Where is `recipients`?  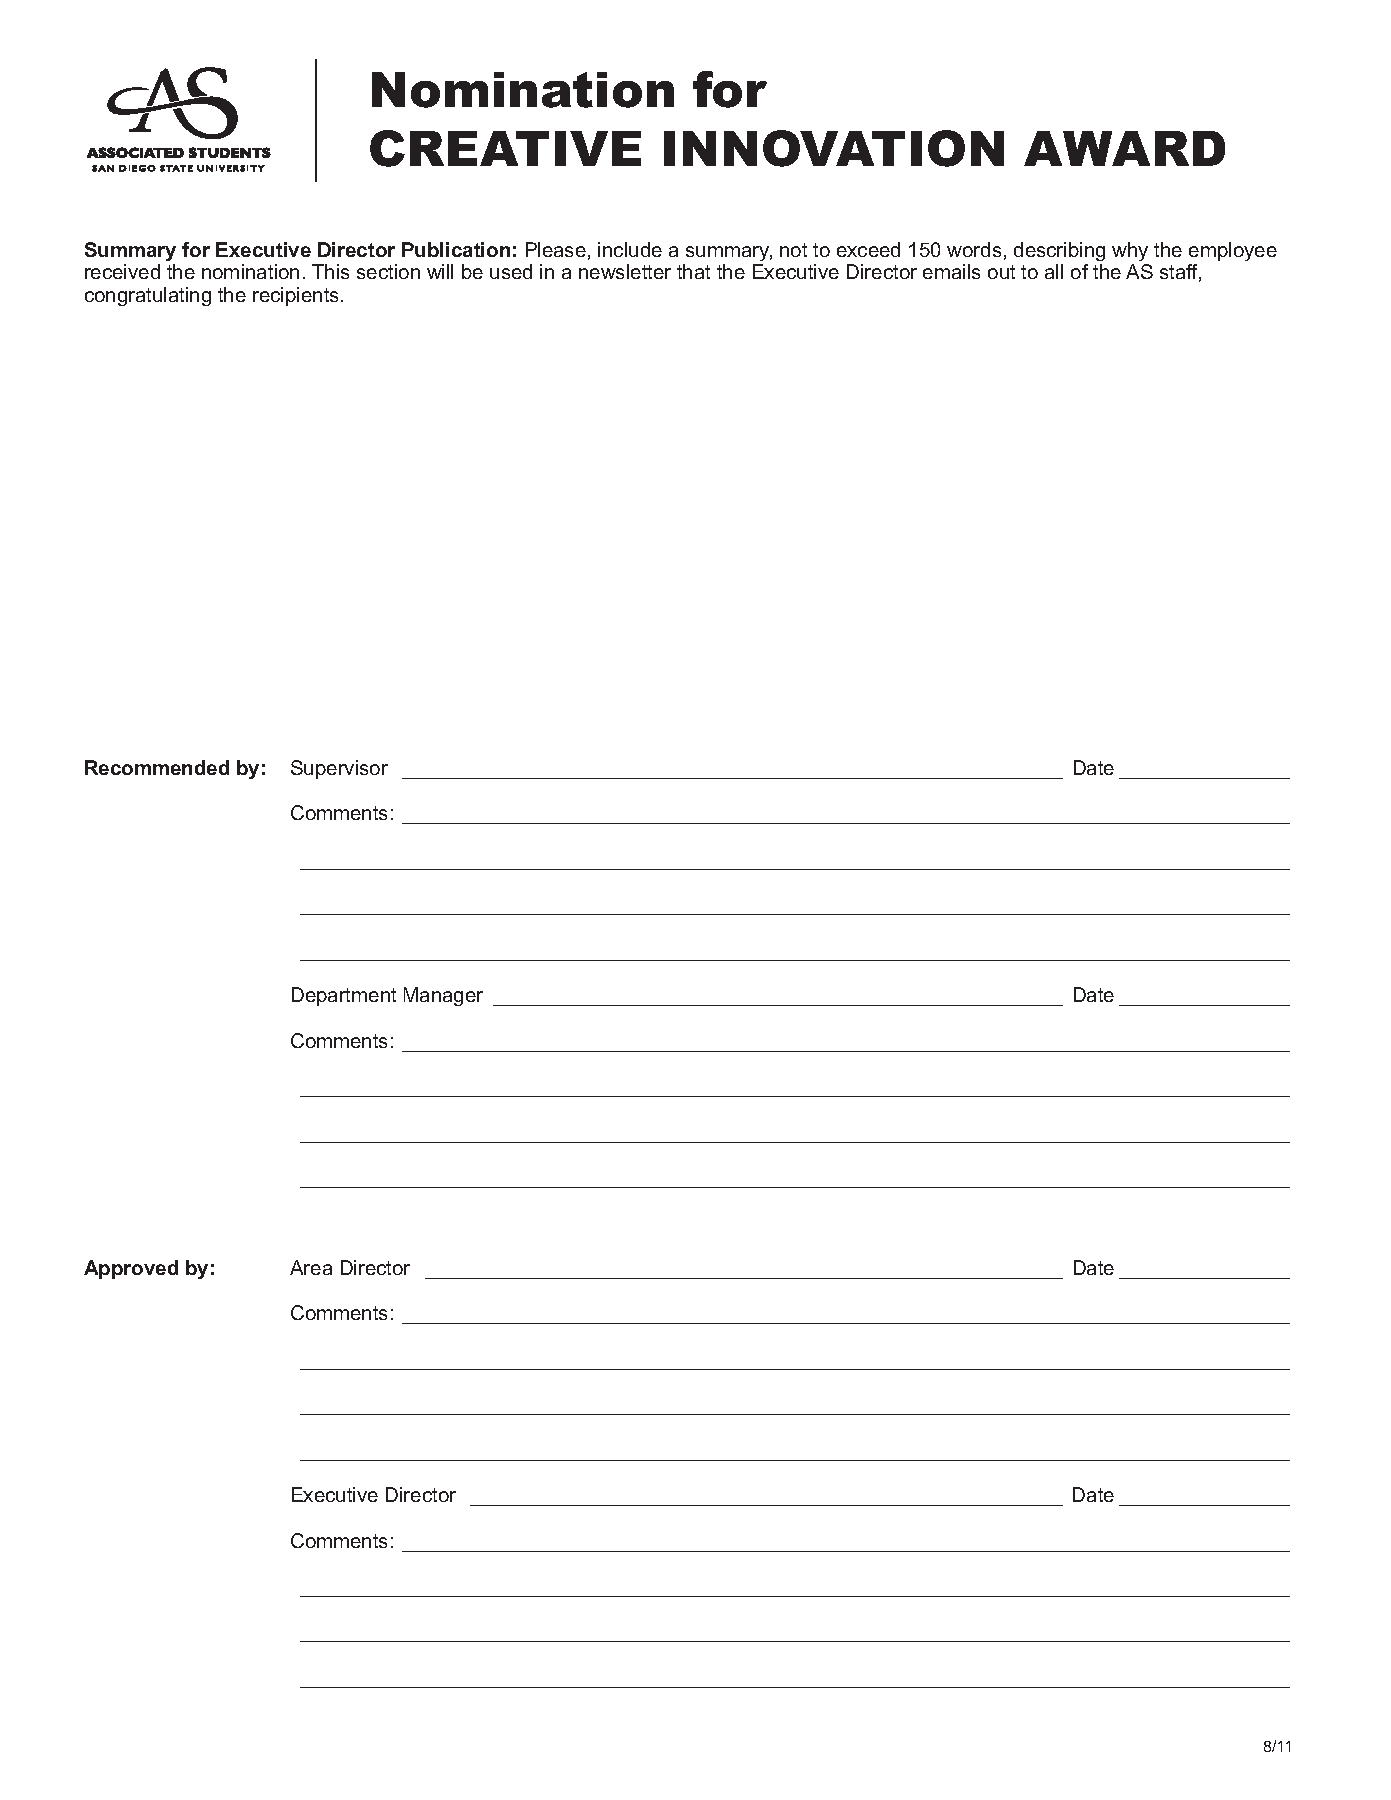
recipients is located at coordinates (297, 296).
